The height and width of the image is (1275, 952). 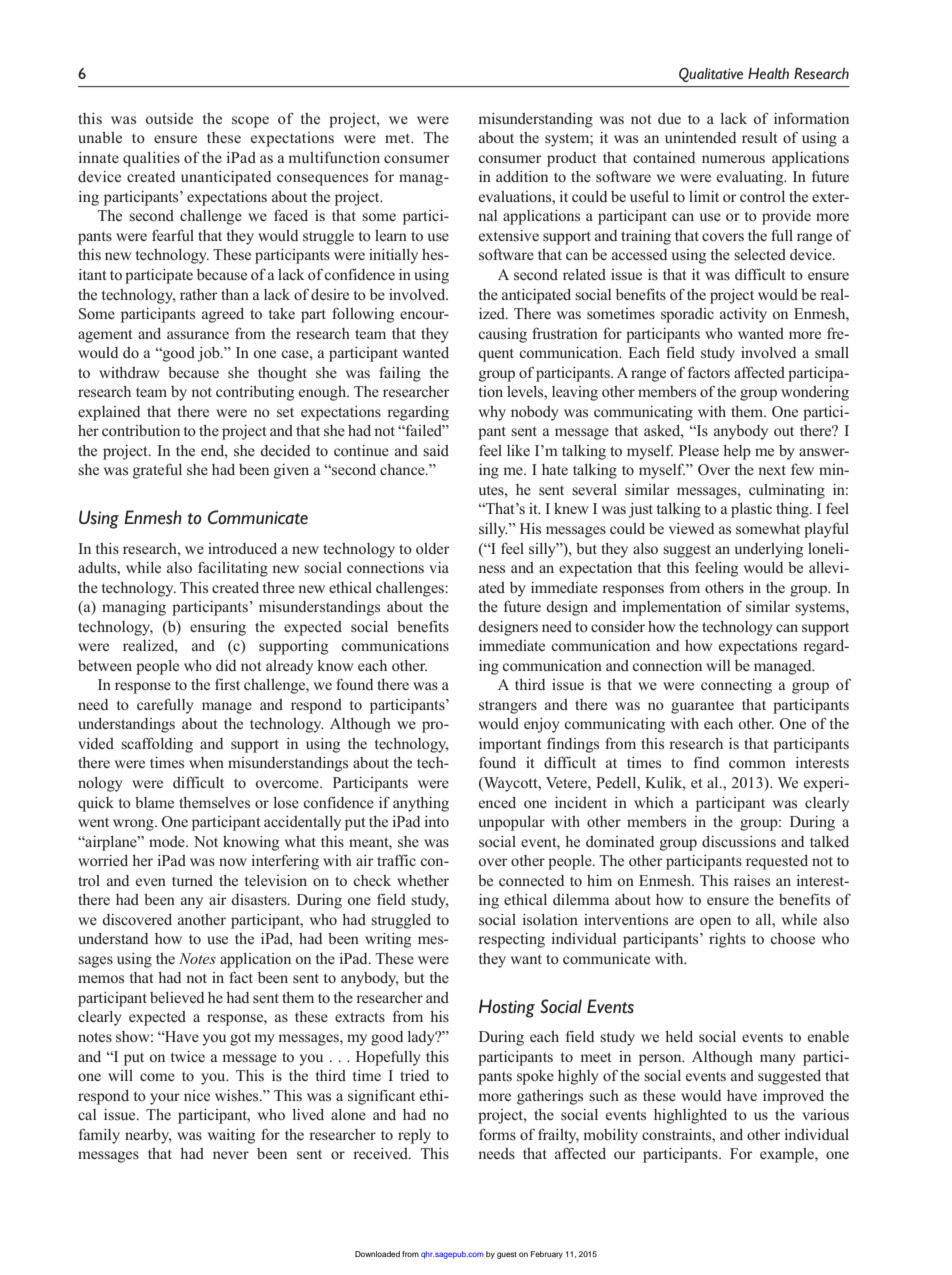 I want to click on enjoy, so click(x=542, y=725).
